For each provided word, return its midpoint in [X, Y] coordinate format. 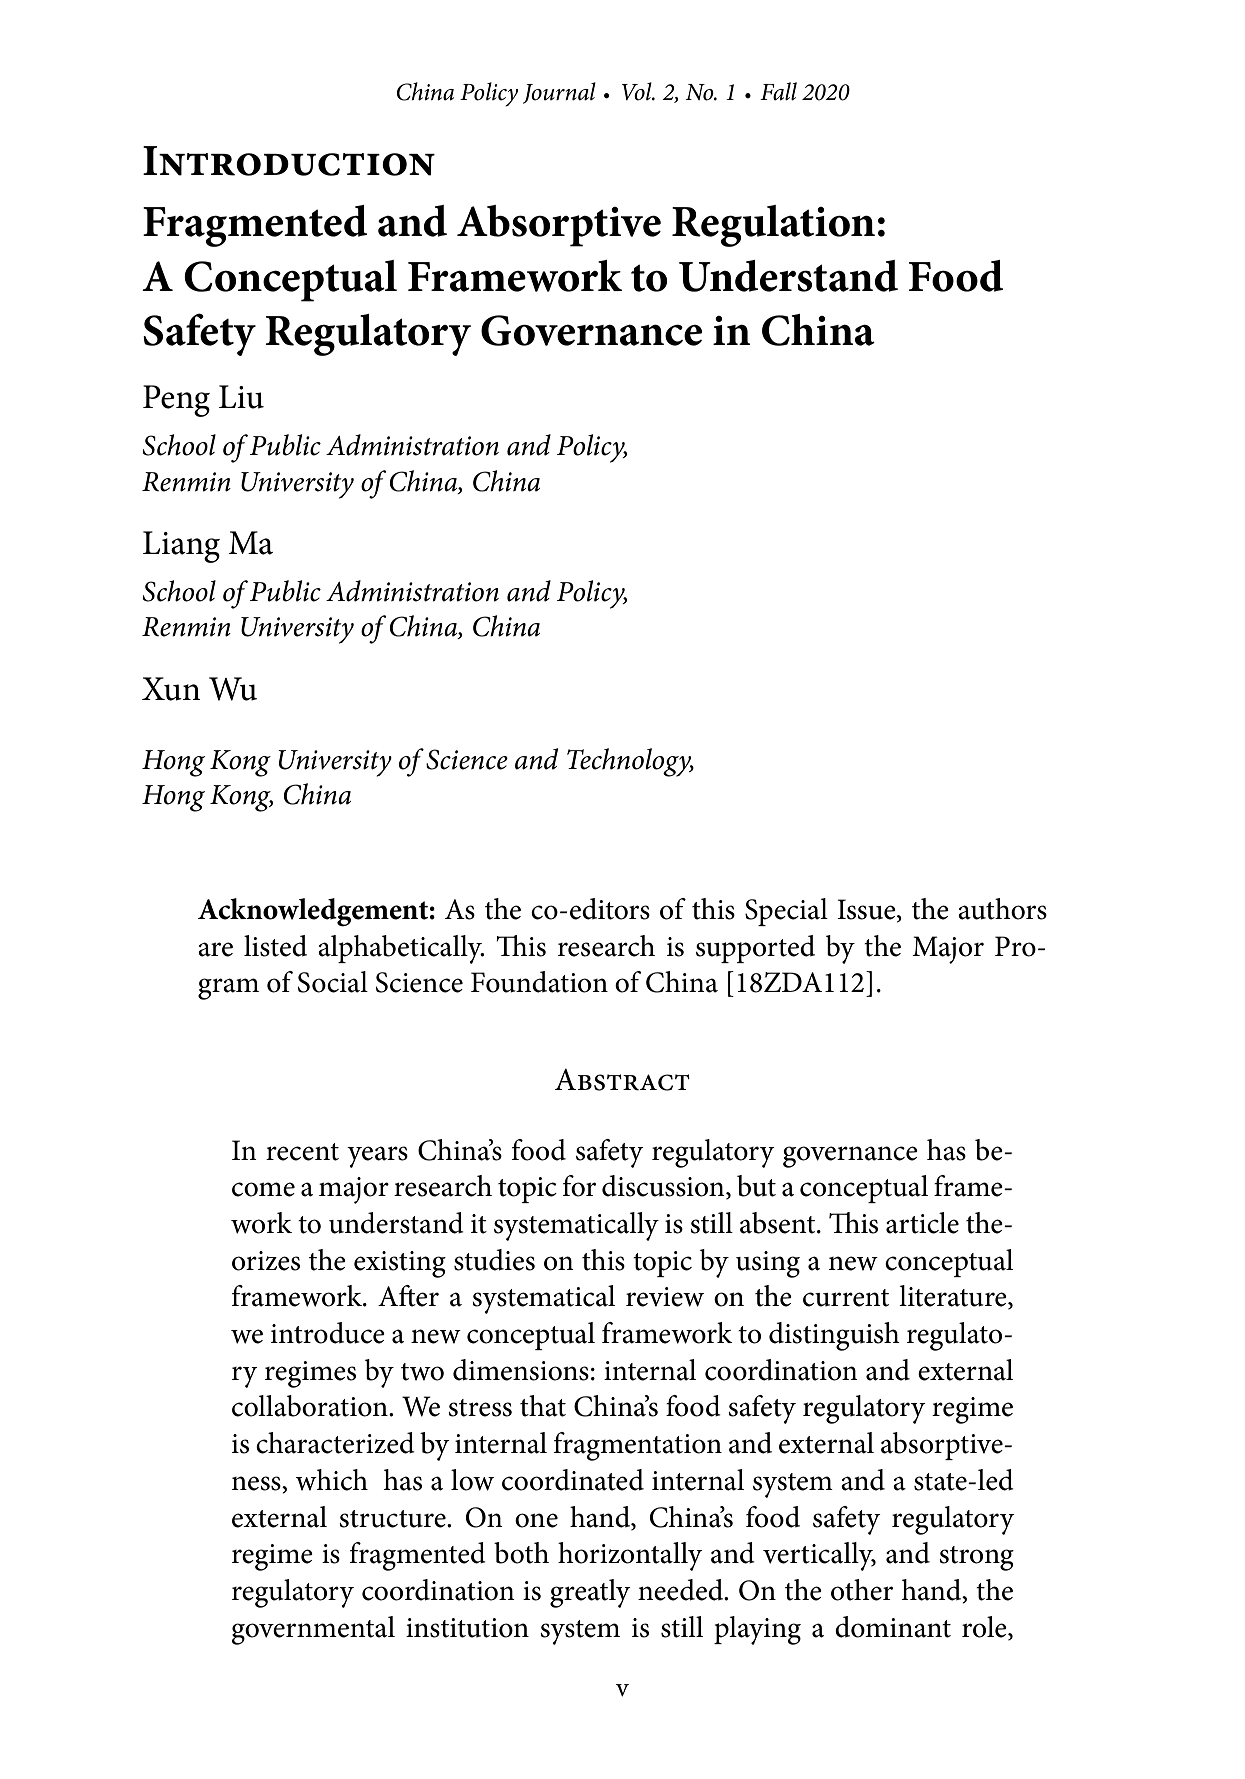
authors [1002, 909]
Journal [559, 93]
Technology [630, 762]
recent [302, 1152]
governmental [313, 1630]
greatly [590, 1593]
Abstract [622, 1080]
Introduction [289, 161]
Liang [181, 547]
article [922, 1223]
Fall [778, 91]
